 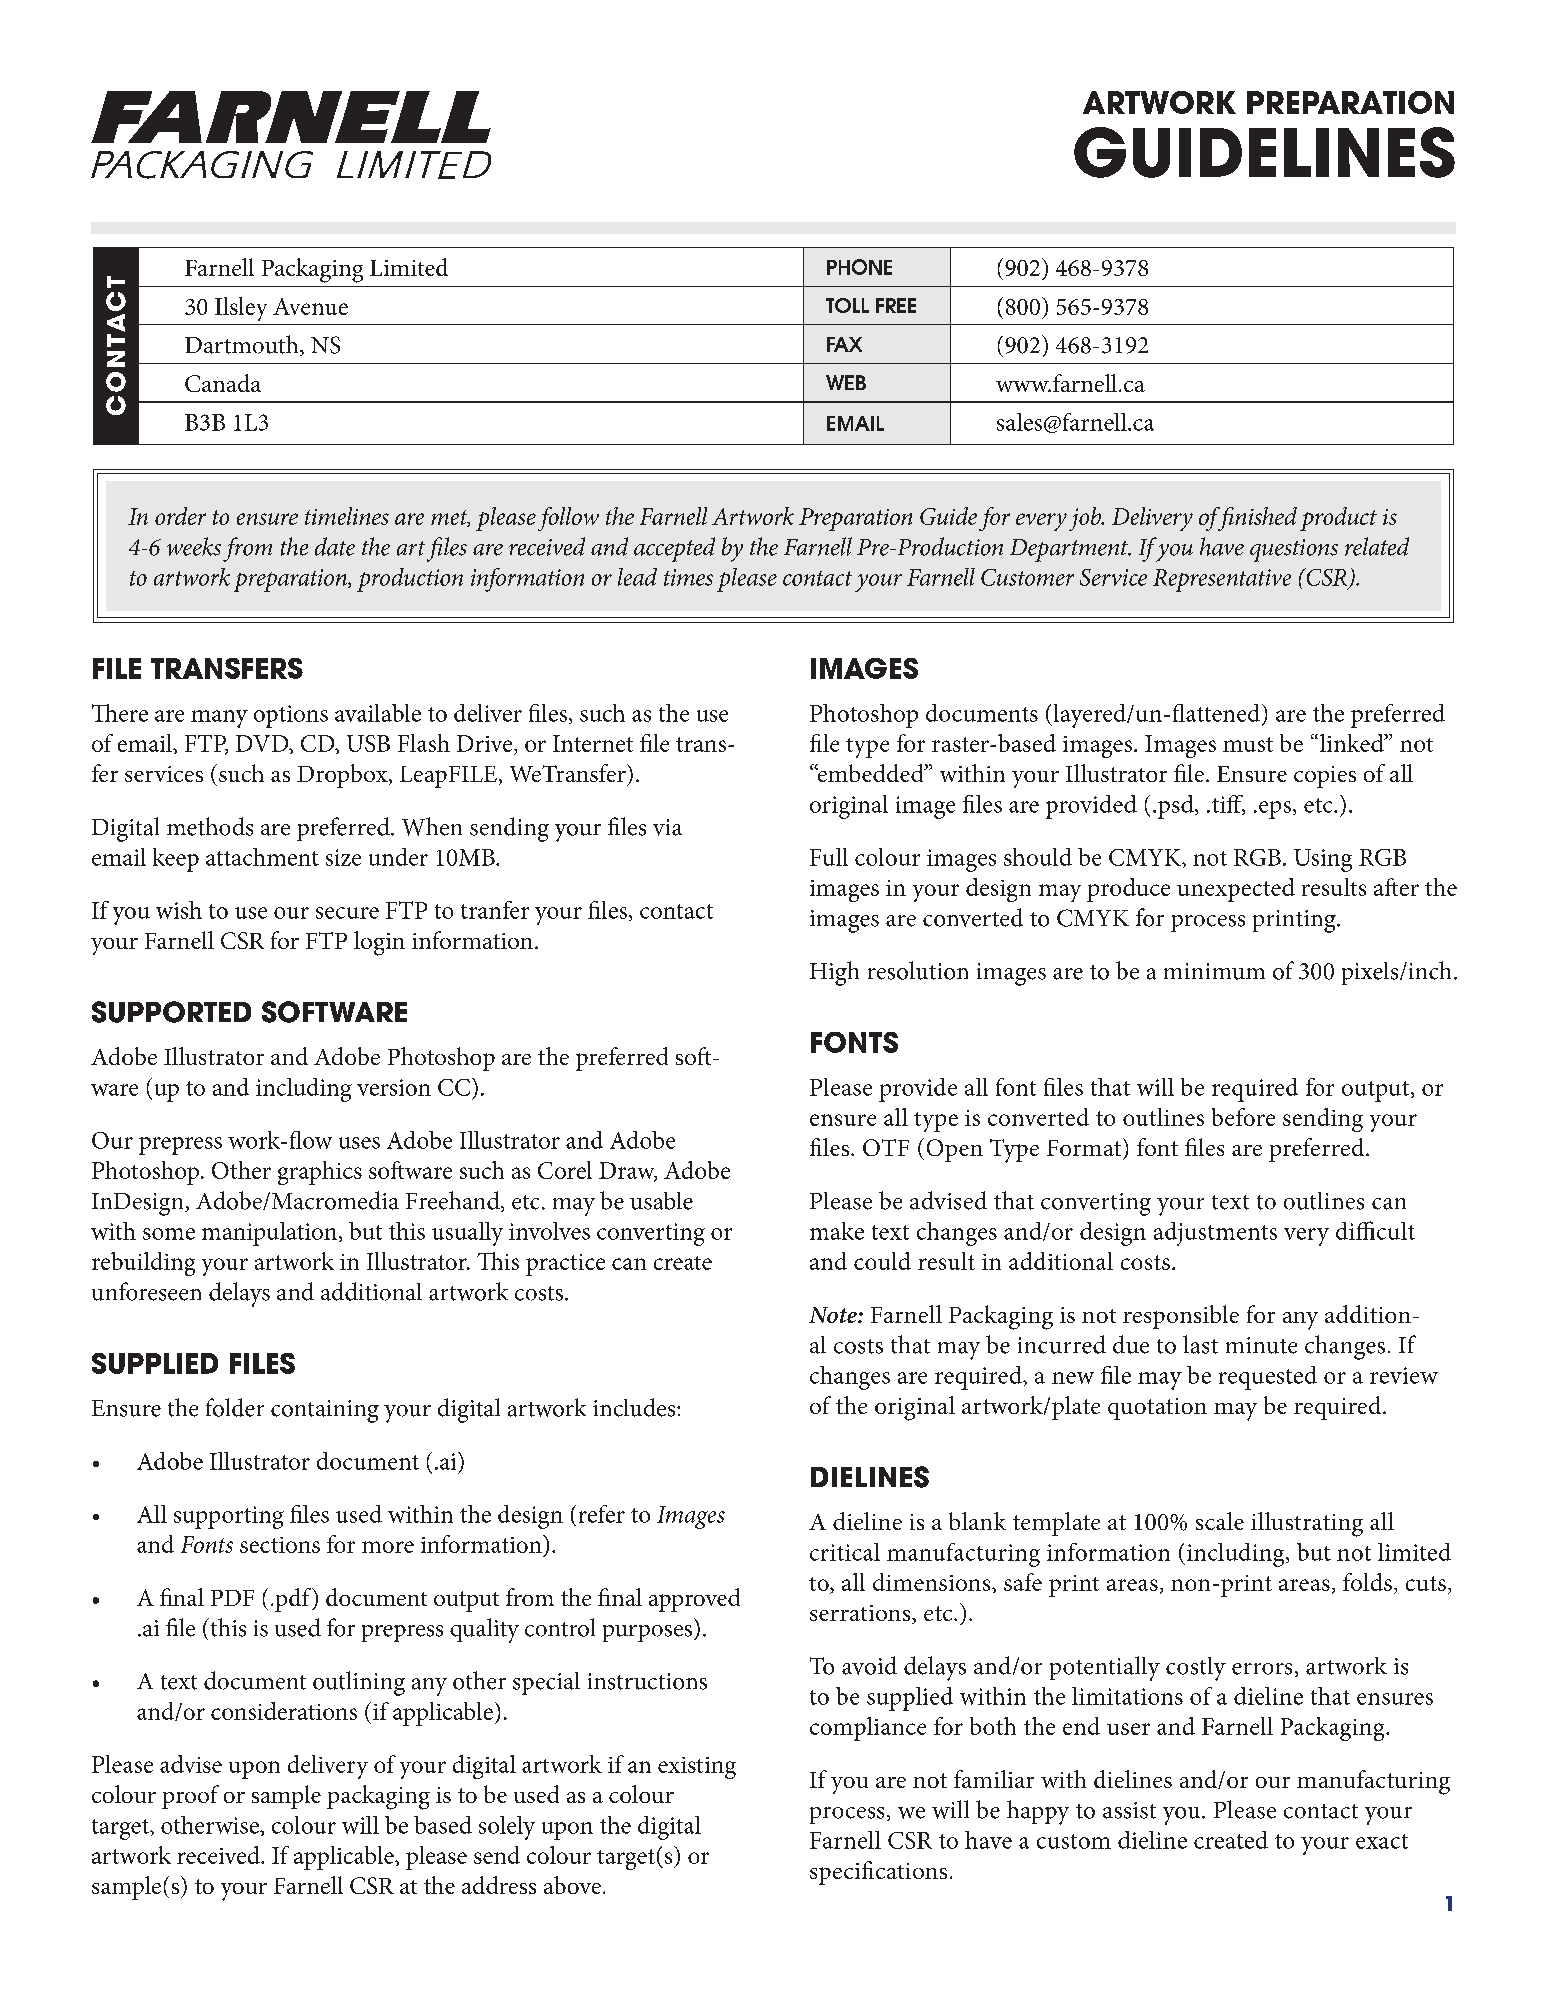 What do you see at coordinates (829, 857) in the screenshot?
I see `Full` at bounding box center [829, 857].
